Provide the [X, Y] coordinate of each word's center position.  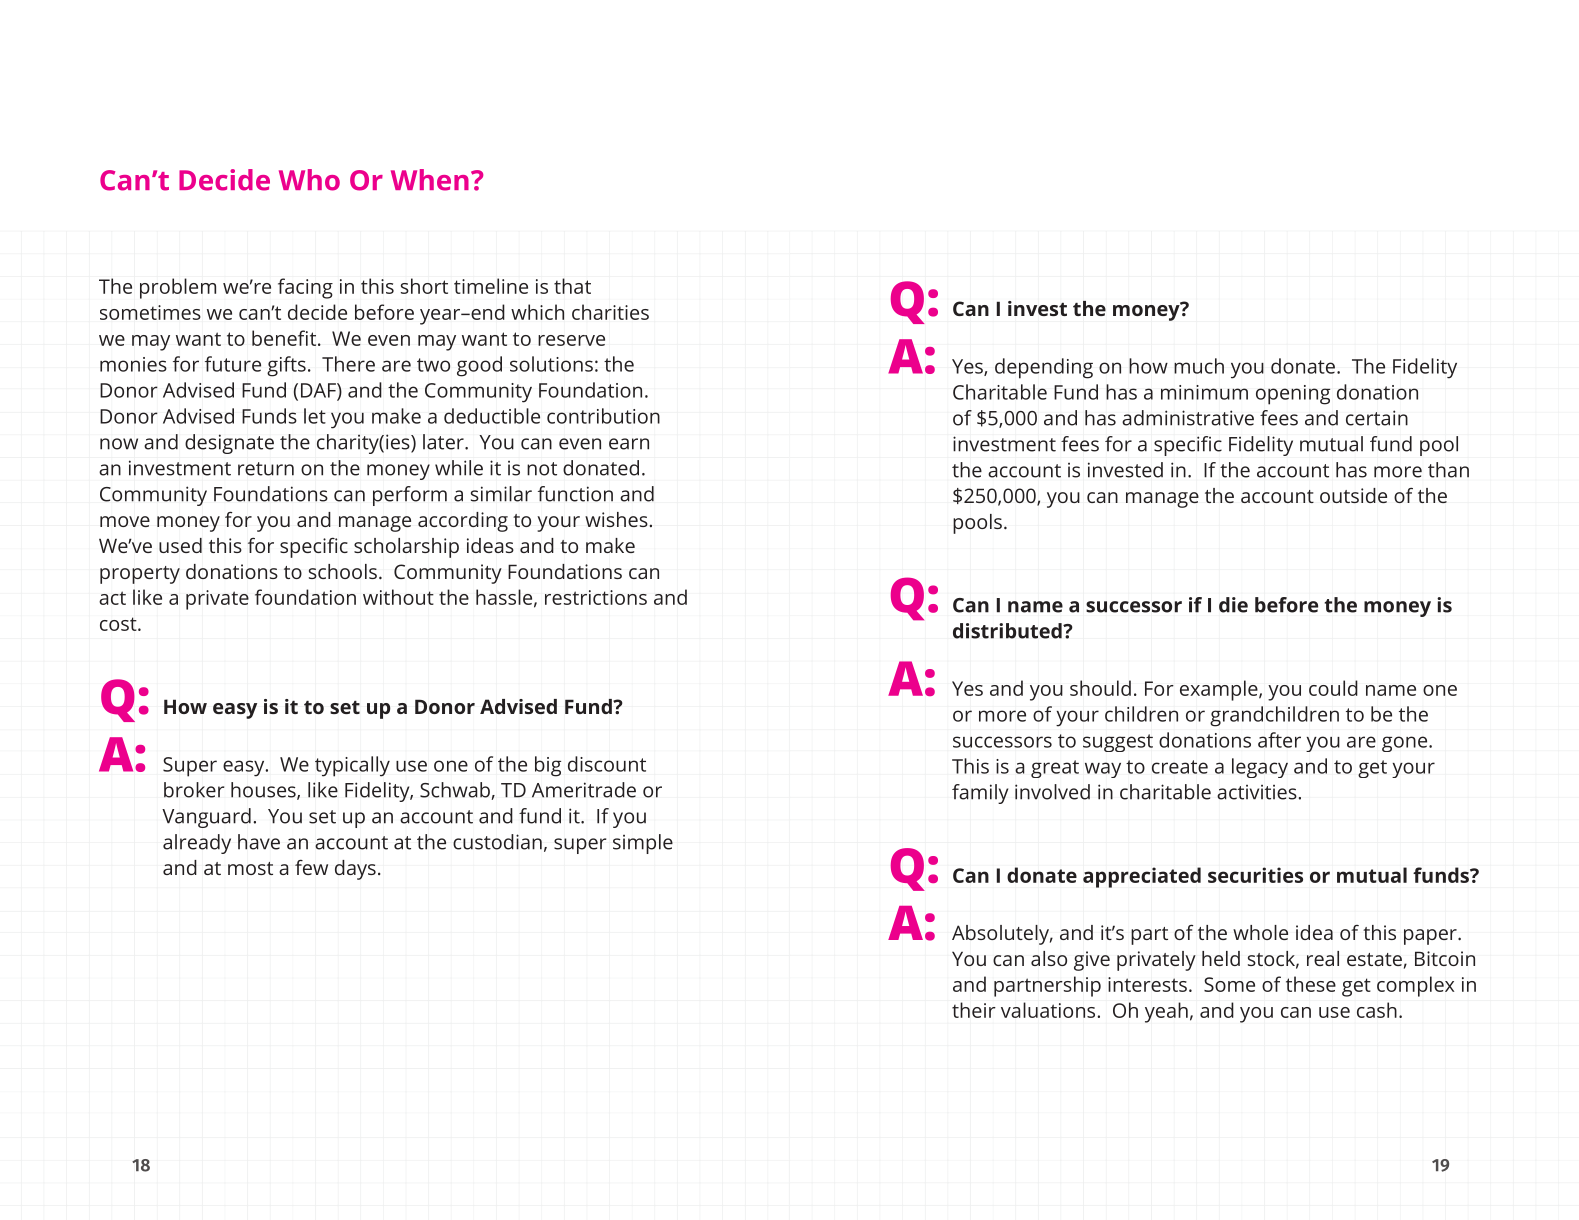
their [974, 1010]
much [1199, 366]
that [572, 286]
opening [1293, 395]
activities [1257, 792]
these [1311, 984]
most [250, 868]
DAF [319, 391]
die [1233, 605]
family [980, 794]
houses [264, 791]
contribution [603, 416]
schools [343, 571]
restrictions [596, 597]
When [430, 180]
